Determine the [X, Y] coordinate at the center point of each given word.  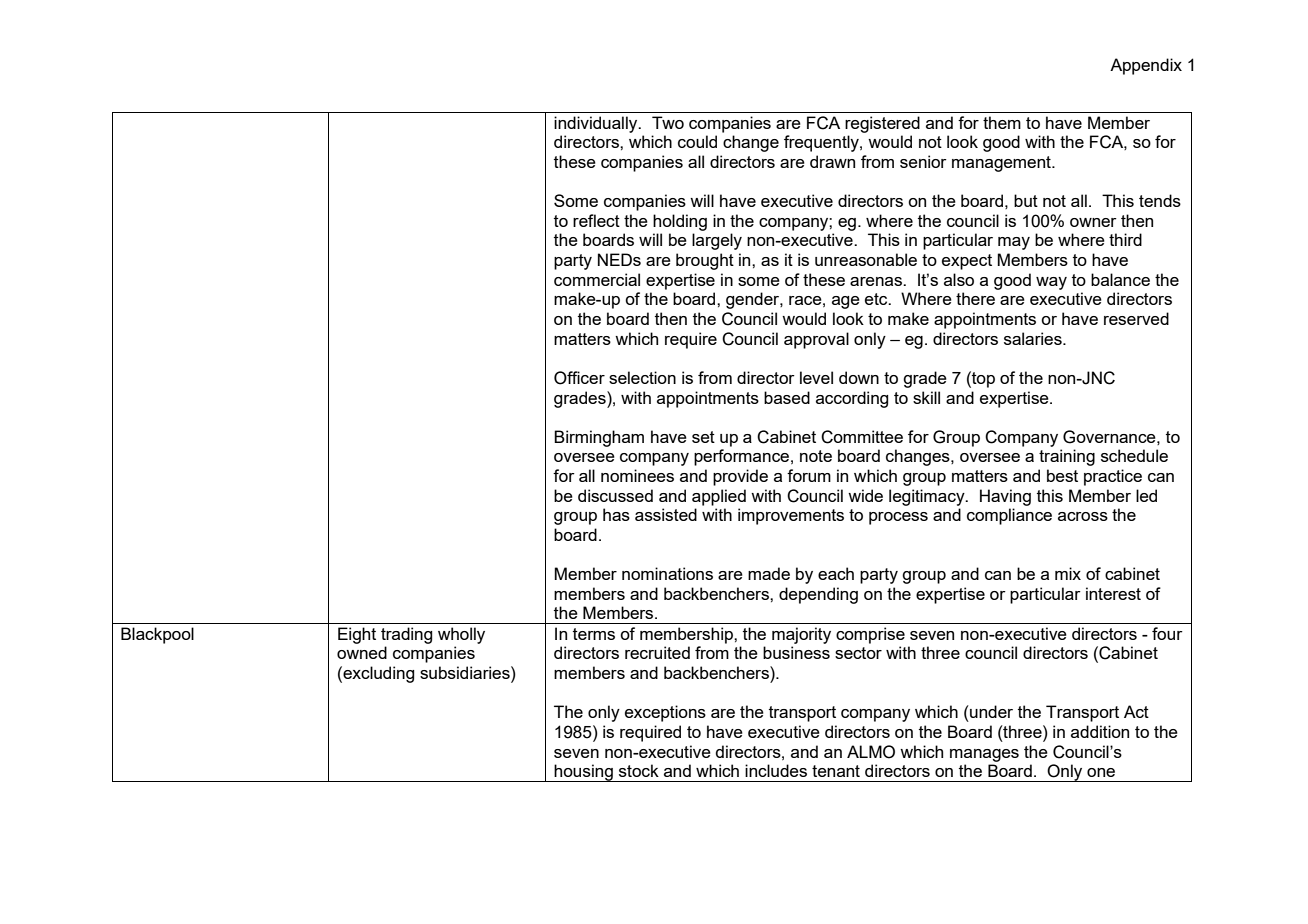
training [1067, 457]
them [1002, 122]
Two [668, 122]
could [697, 141]
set [703, 437]
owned [362, 652]
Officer [579, 378]
